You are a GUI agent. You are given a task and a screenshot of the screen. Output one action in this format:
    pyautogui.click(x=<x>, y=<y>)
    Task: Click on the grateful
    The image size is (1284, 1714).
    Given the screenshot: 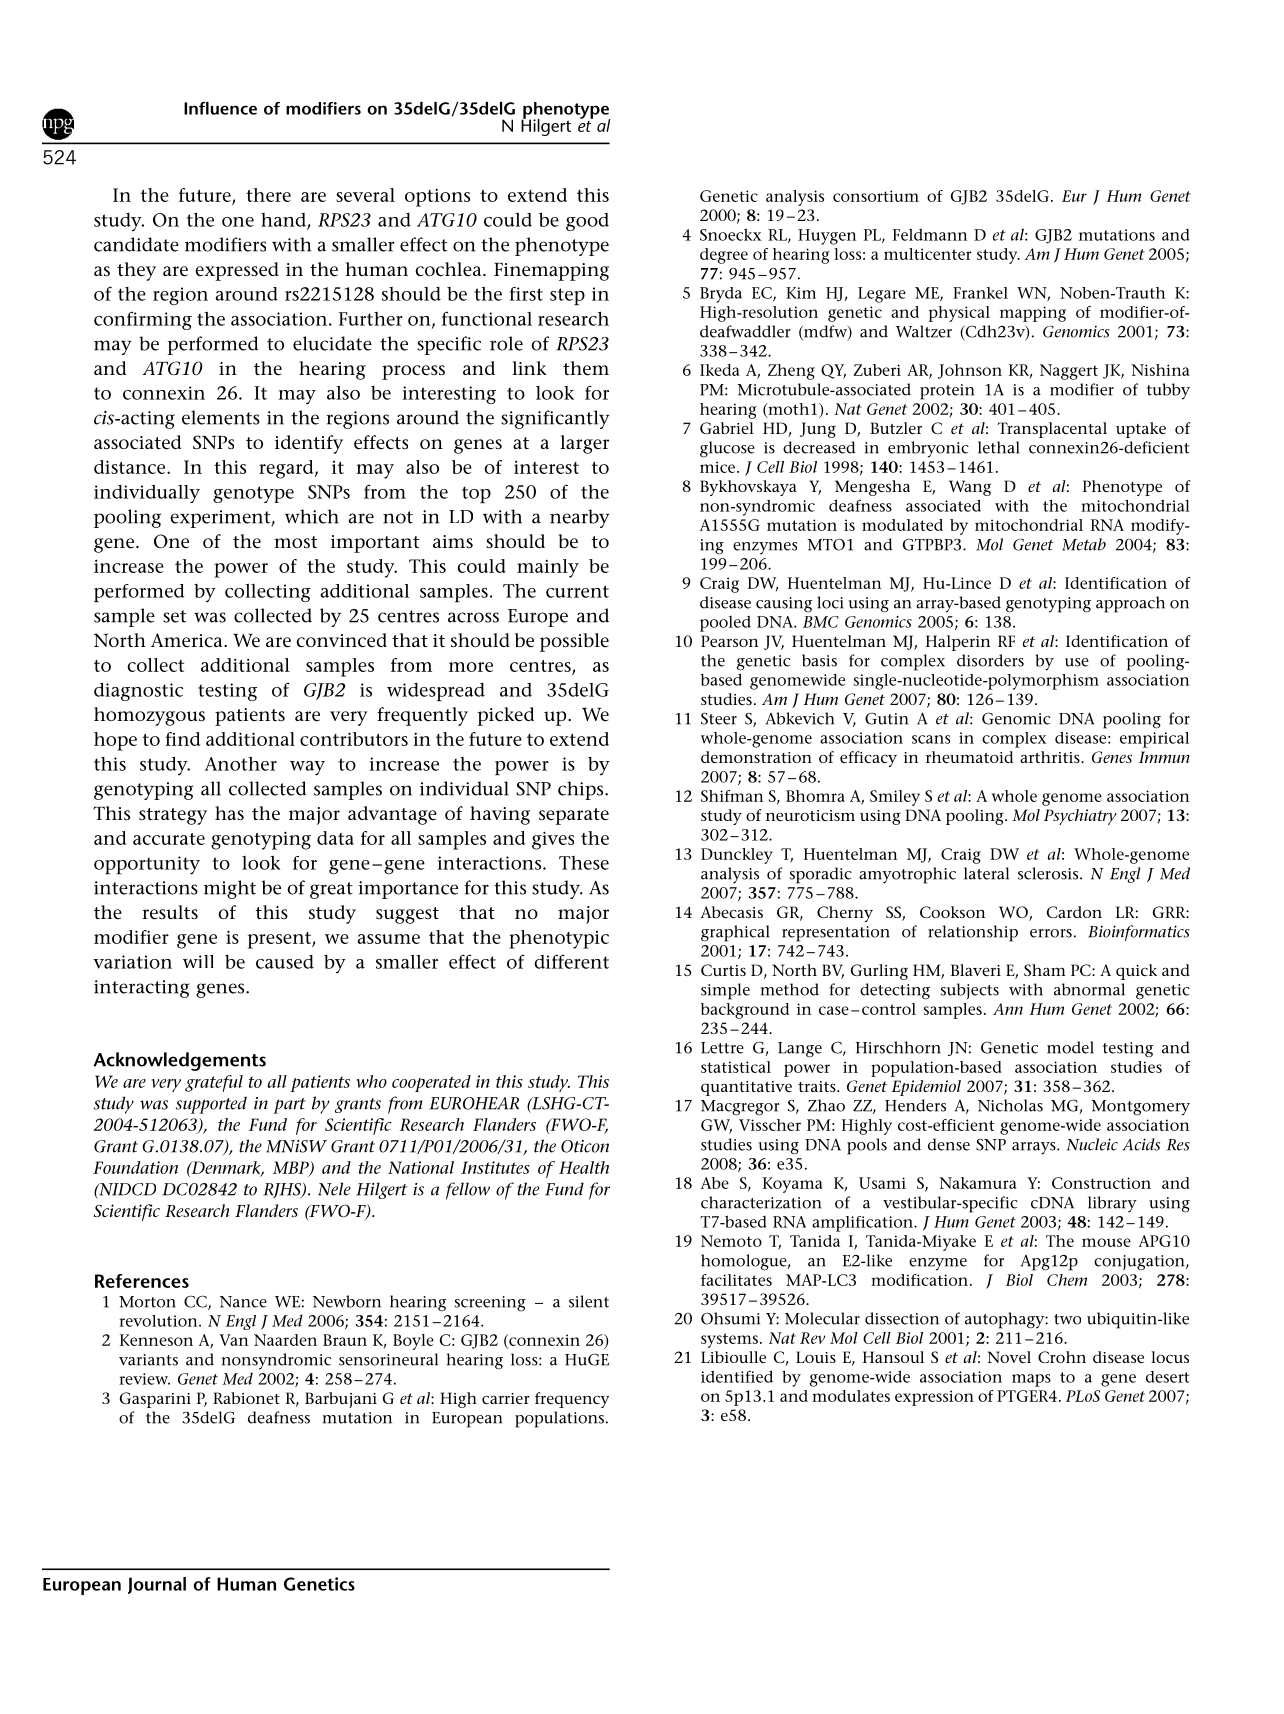 What is the action you would take?
    pyautogui.click(x=214, y=1083)
